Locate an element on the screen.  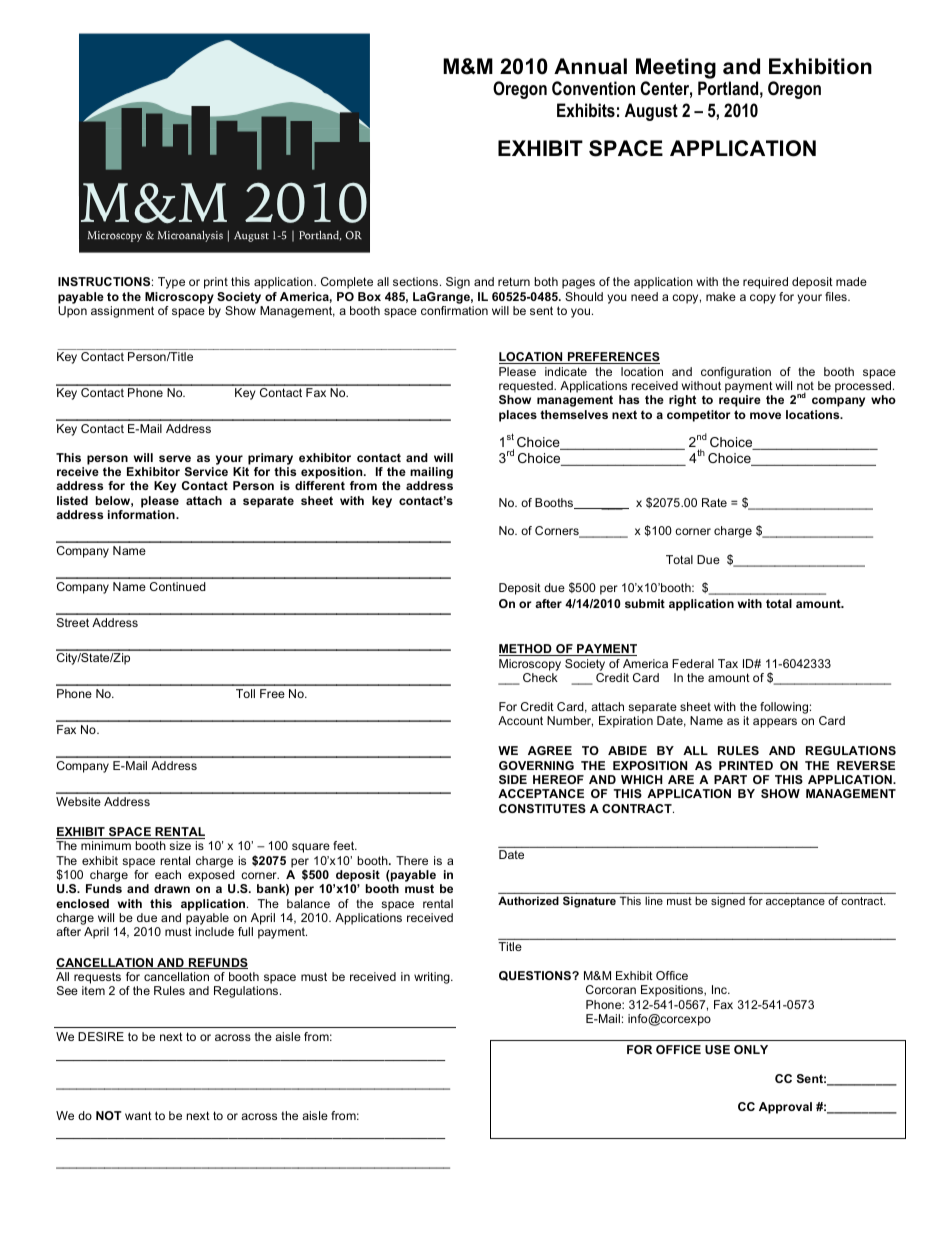
Website is located at coordinates (78, 801).
